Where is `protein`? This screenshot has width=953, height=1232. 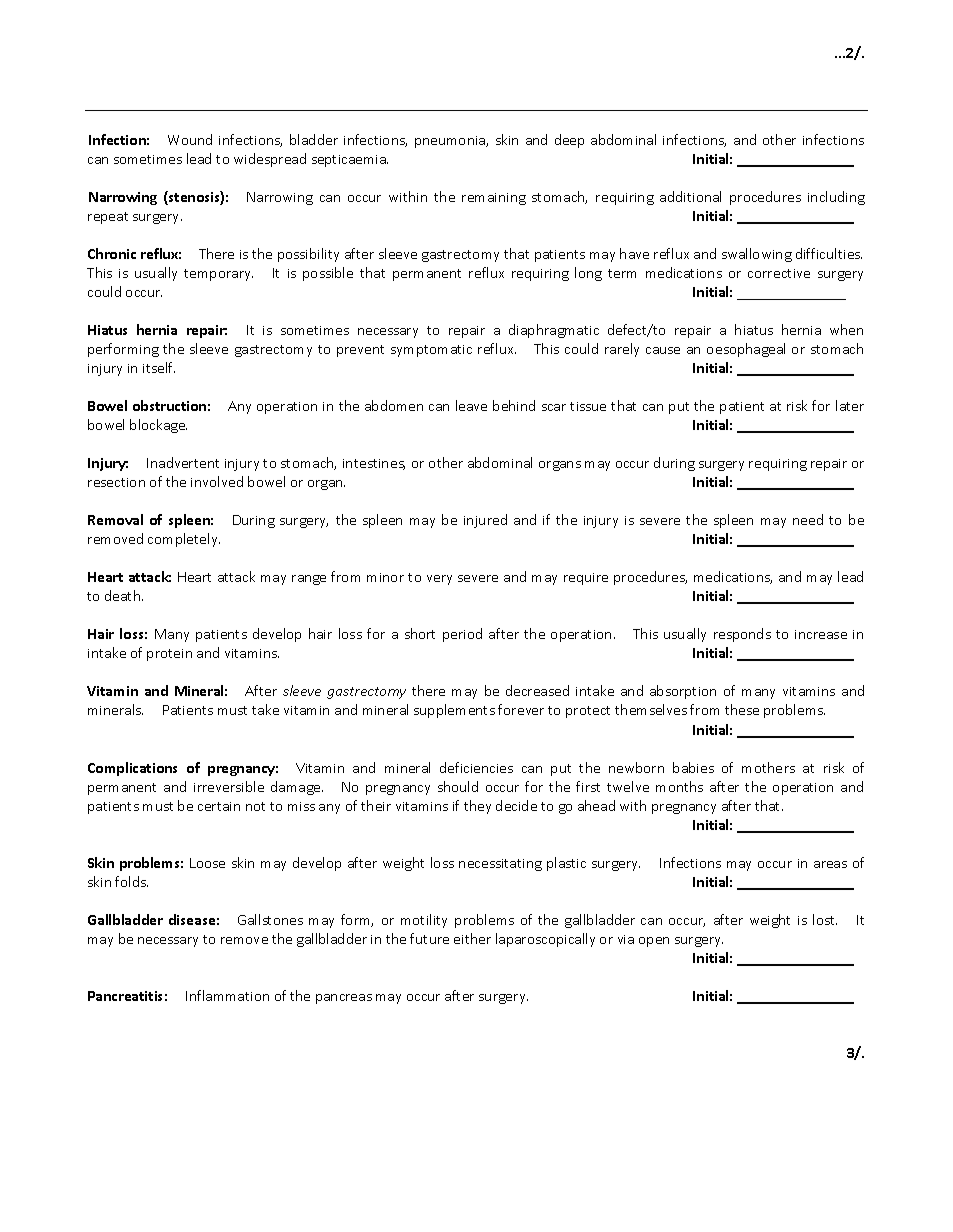
protein is located at coordinates (169, 655).
